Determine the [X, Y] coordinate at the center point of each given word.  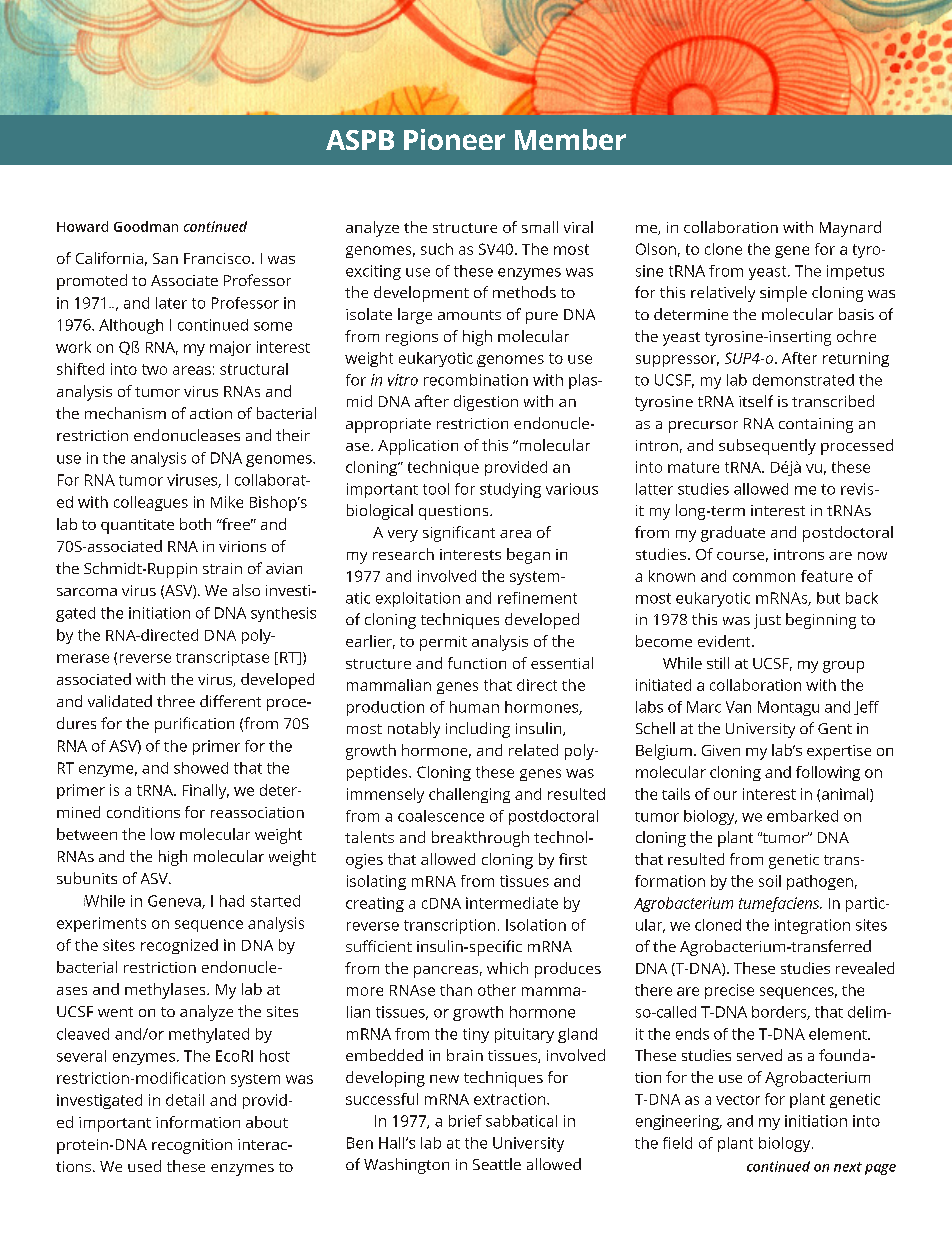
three [176, 701]
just [767, 621]
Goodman [146, 226]
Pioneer [454, 139]
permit [443, 643]
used [144, 1166]
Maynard [850, 229]
